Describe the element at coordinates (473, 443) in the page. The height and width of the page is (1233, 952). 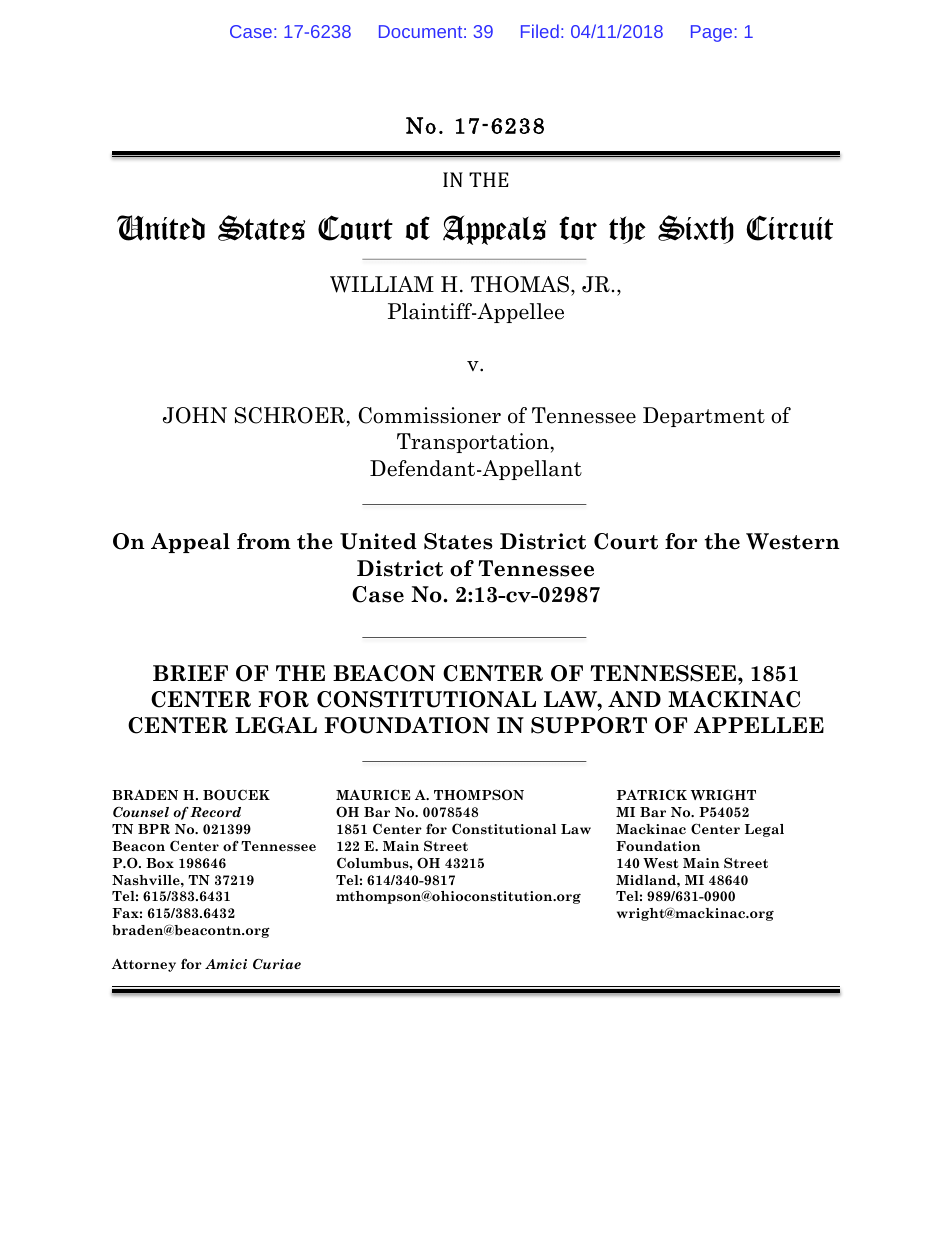
I see `Transportation` at that location.
